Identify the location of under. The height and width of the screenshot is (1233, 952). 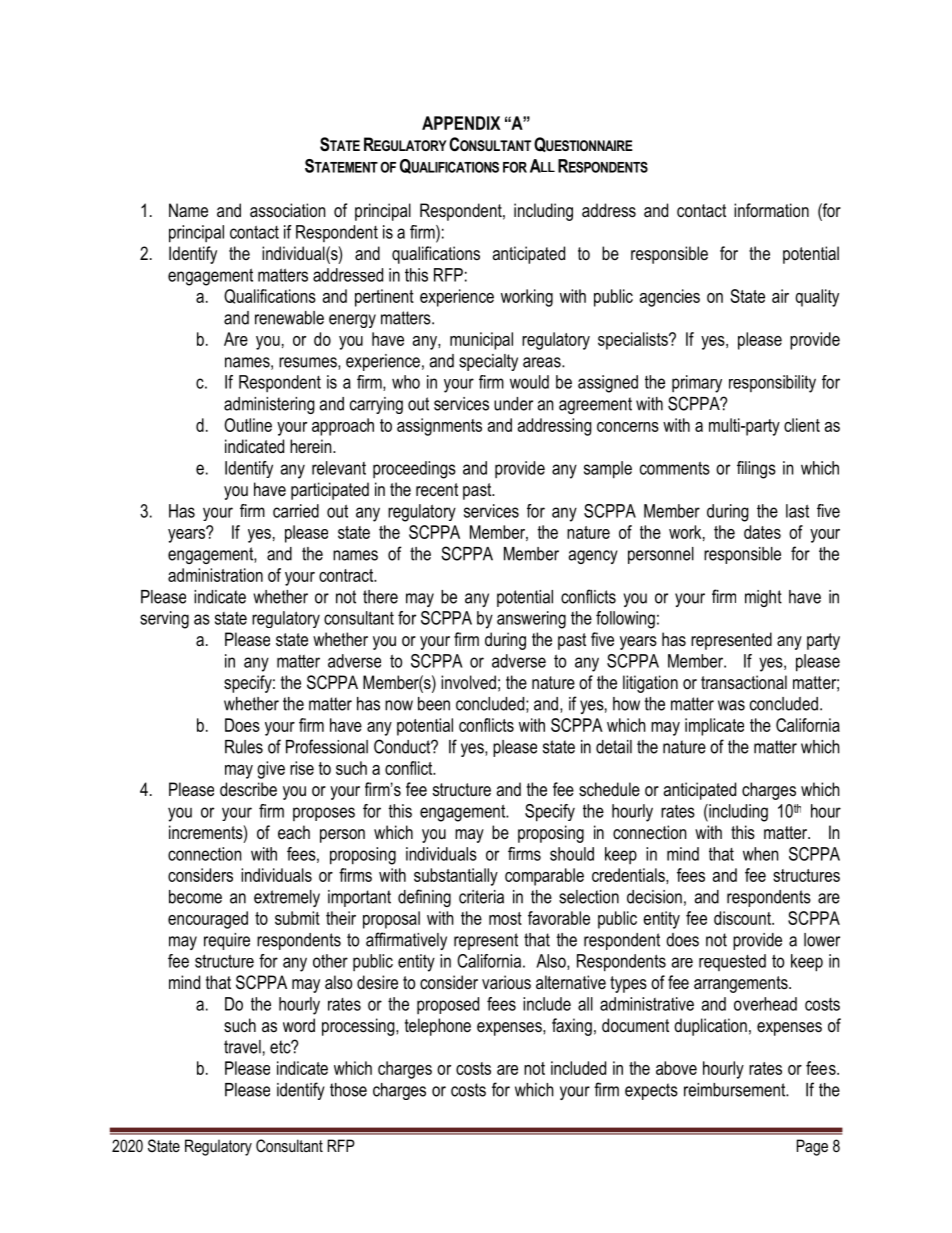
(513, 404).
